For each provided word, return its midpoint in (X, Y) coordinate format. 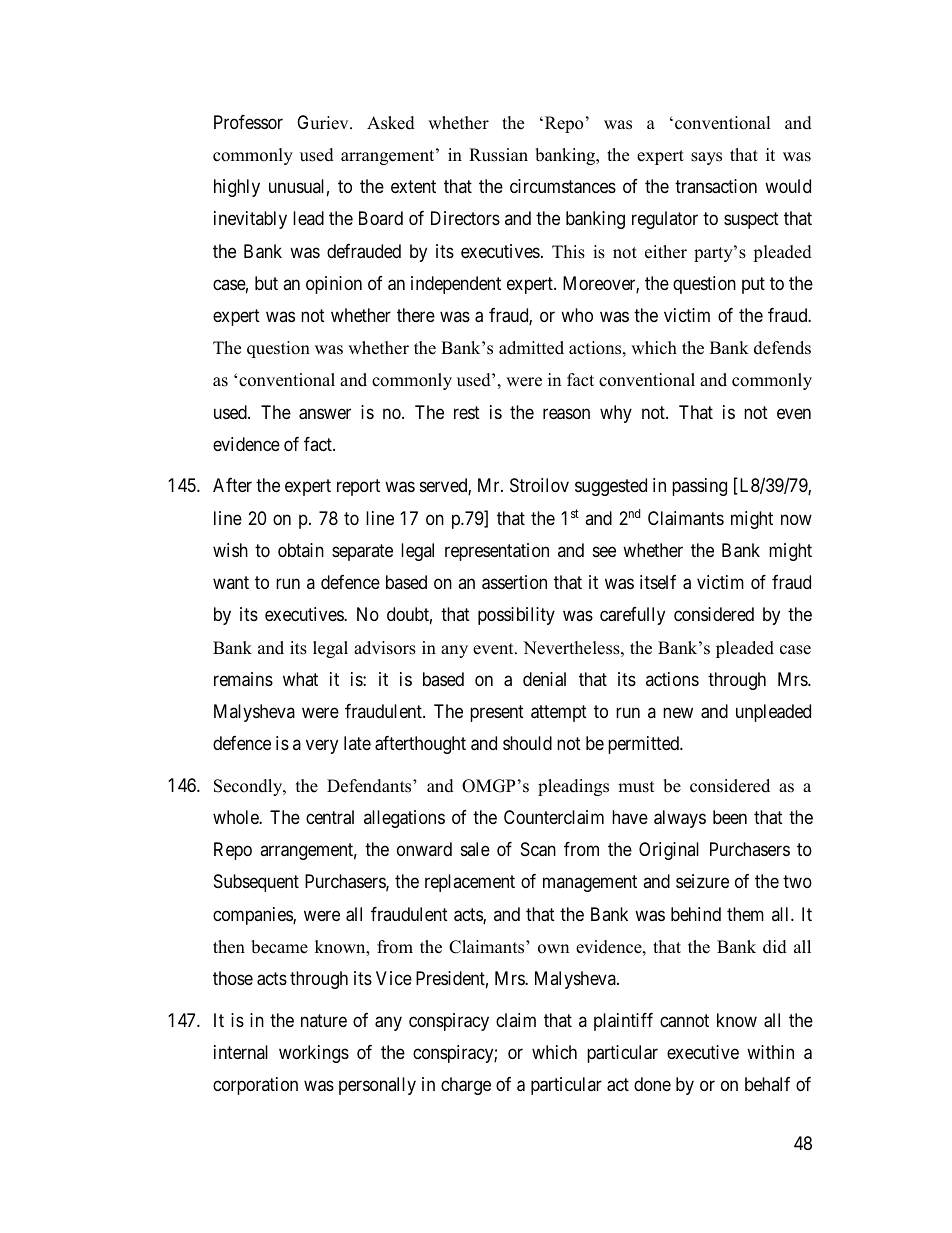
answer (325, 414)
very (322, 747)
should (527, 743)
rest (467, 412)
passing (699, 487)
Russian (498, 155)
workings (314, 1054)
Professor (248, 122)
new (678, 713)
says (706, 158)
